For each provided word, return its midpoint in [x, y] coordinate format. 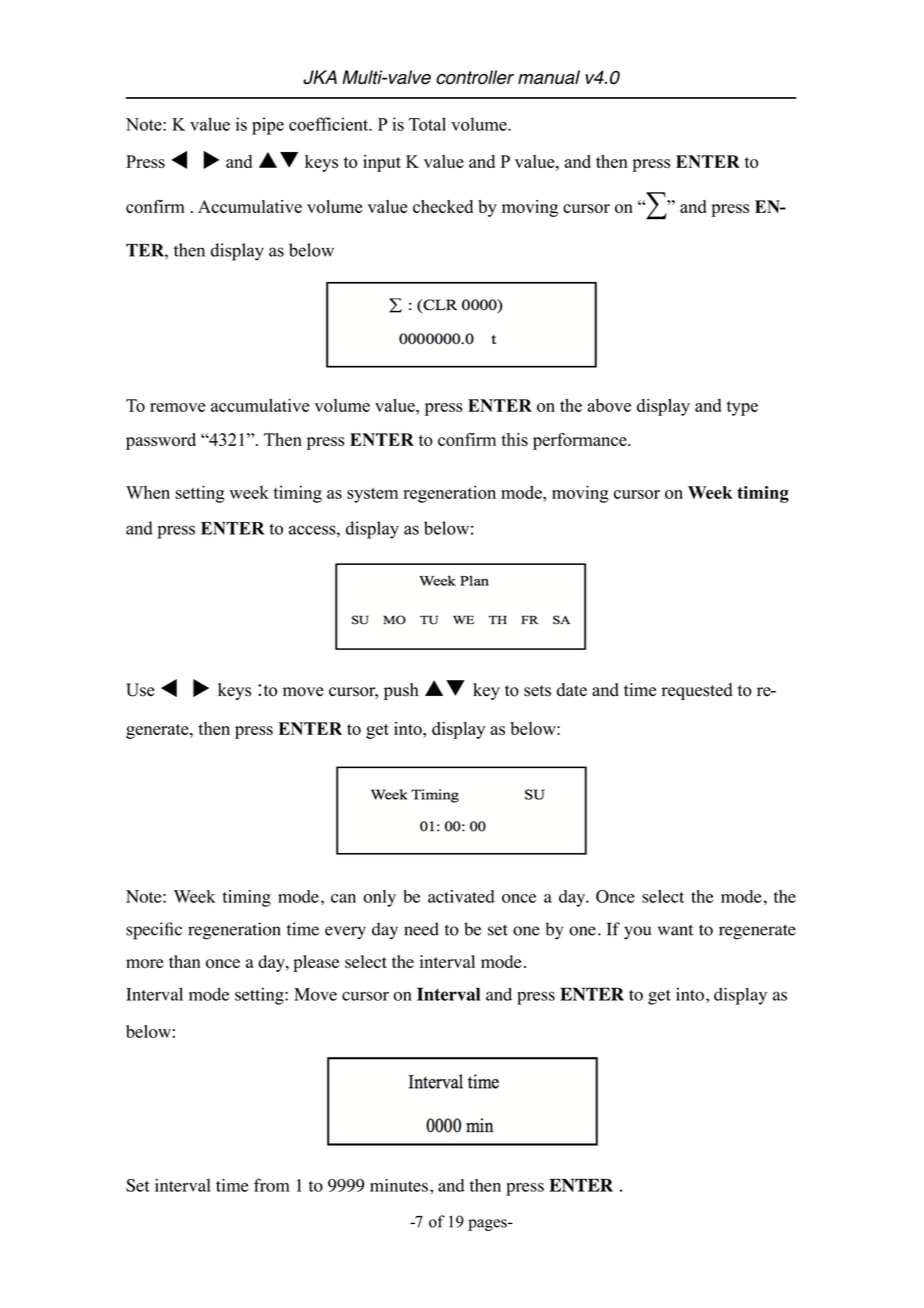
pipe [268, 126]
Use [140, 690]
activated [461, 896]
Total [427, 124]
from [272, 1185]
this [514, 439]
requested [697, 691]
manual [549, 77]
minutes [399, 1185]
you [637, 933]
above [609, 405]
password [161, 441]
